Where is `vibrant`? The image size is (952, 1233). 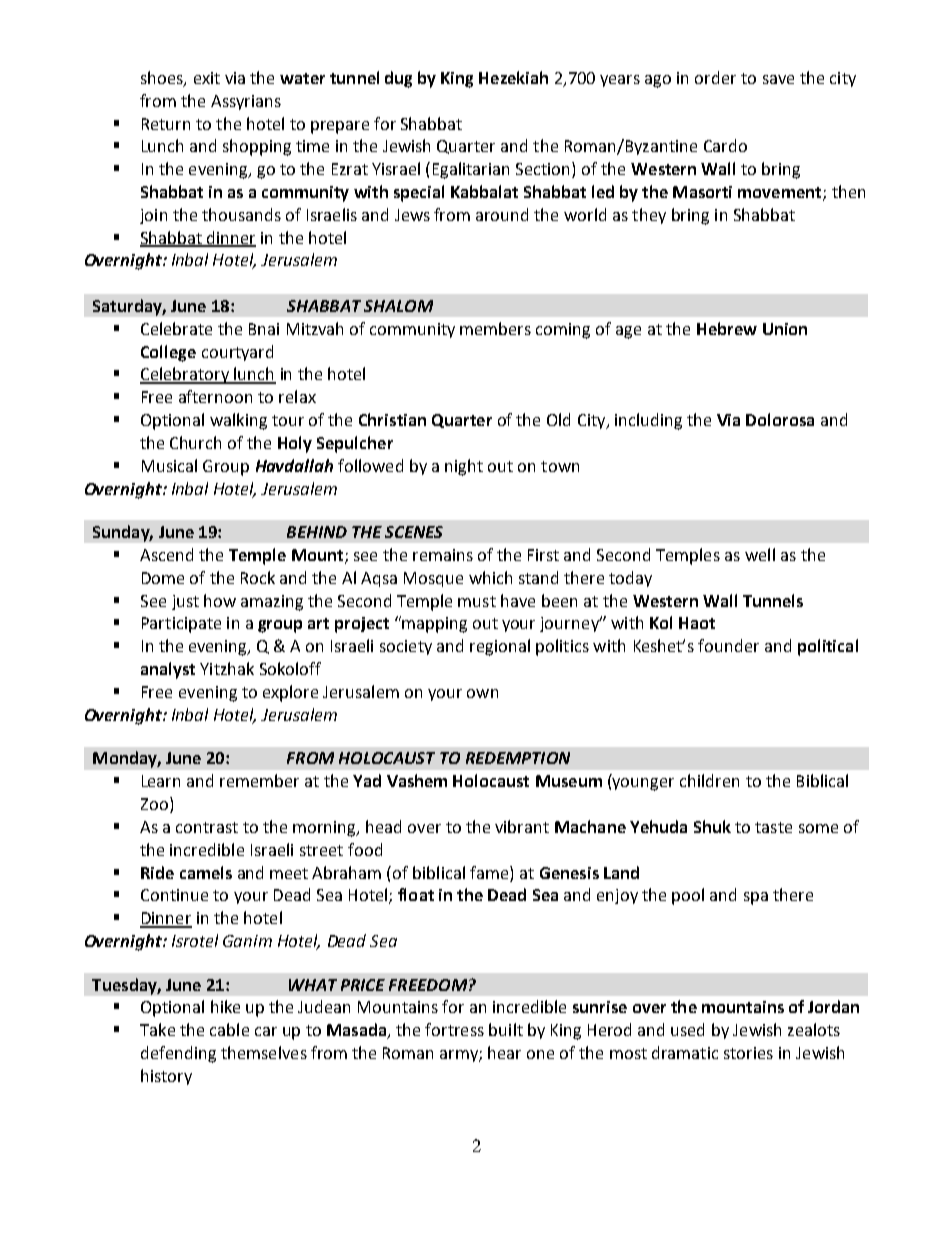
vibrant is located at coordinates (522, 826).
